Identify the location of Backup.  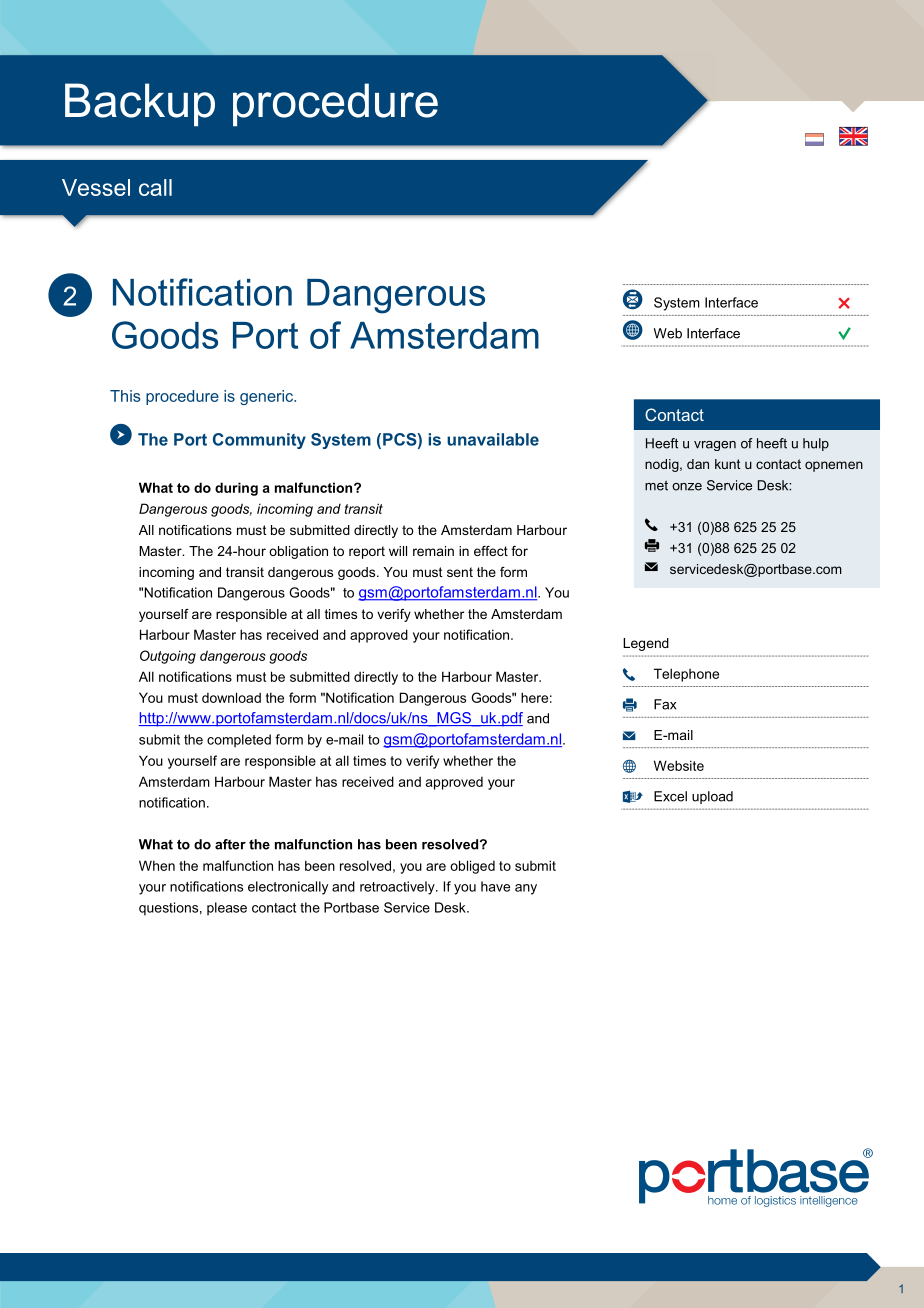
(140, 105).
